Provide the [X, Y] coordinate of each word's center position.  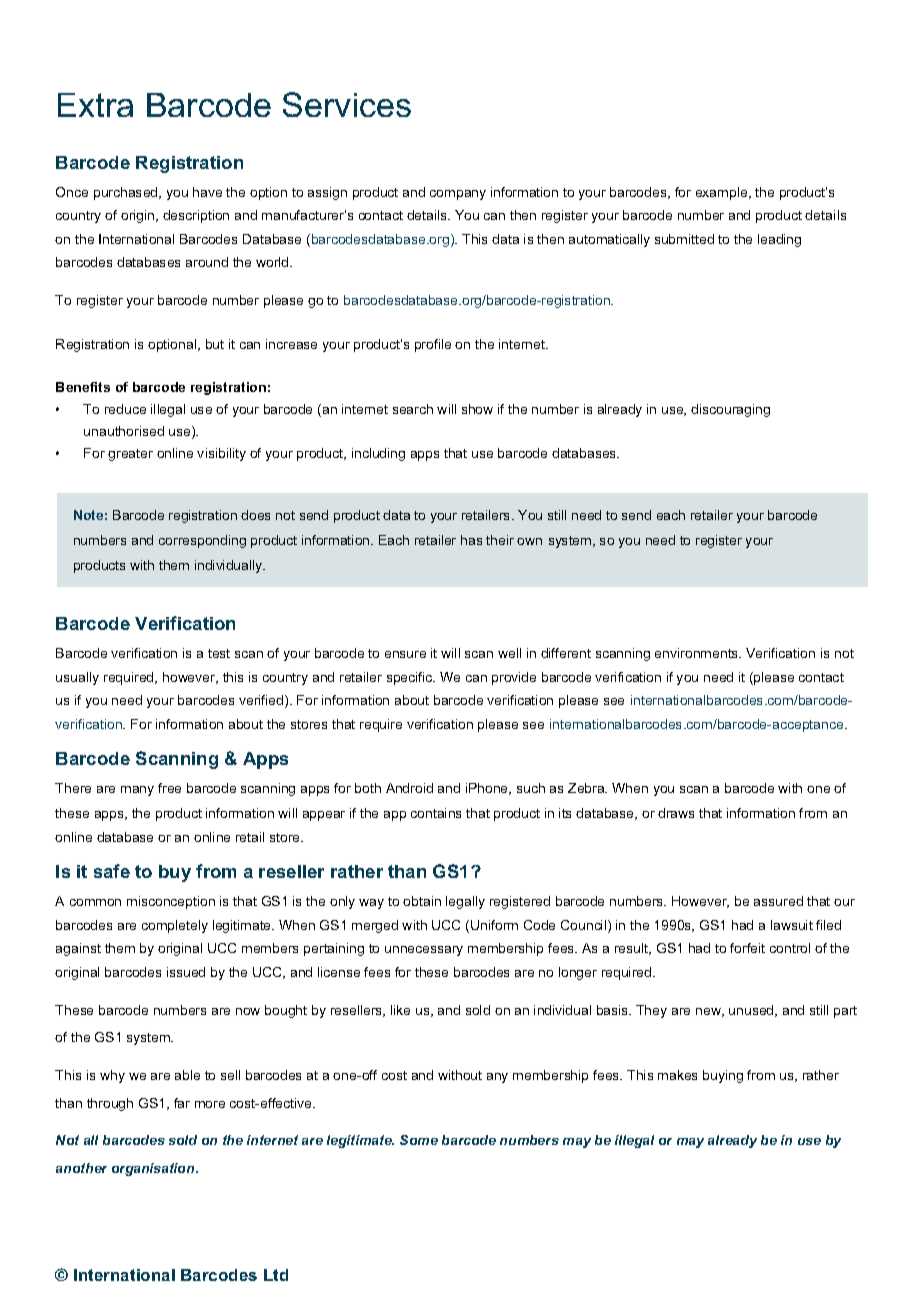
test [219, 653]
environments [698, 653]
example [723, 193]
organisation [154, 1169]
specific [411, 678]
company [458, 195]
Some [419, 1140]
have [207, 192]
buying [723, 1076]
